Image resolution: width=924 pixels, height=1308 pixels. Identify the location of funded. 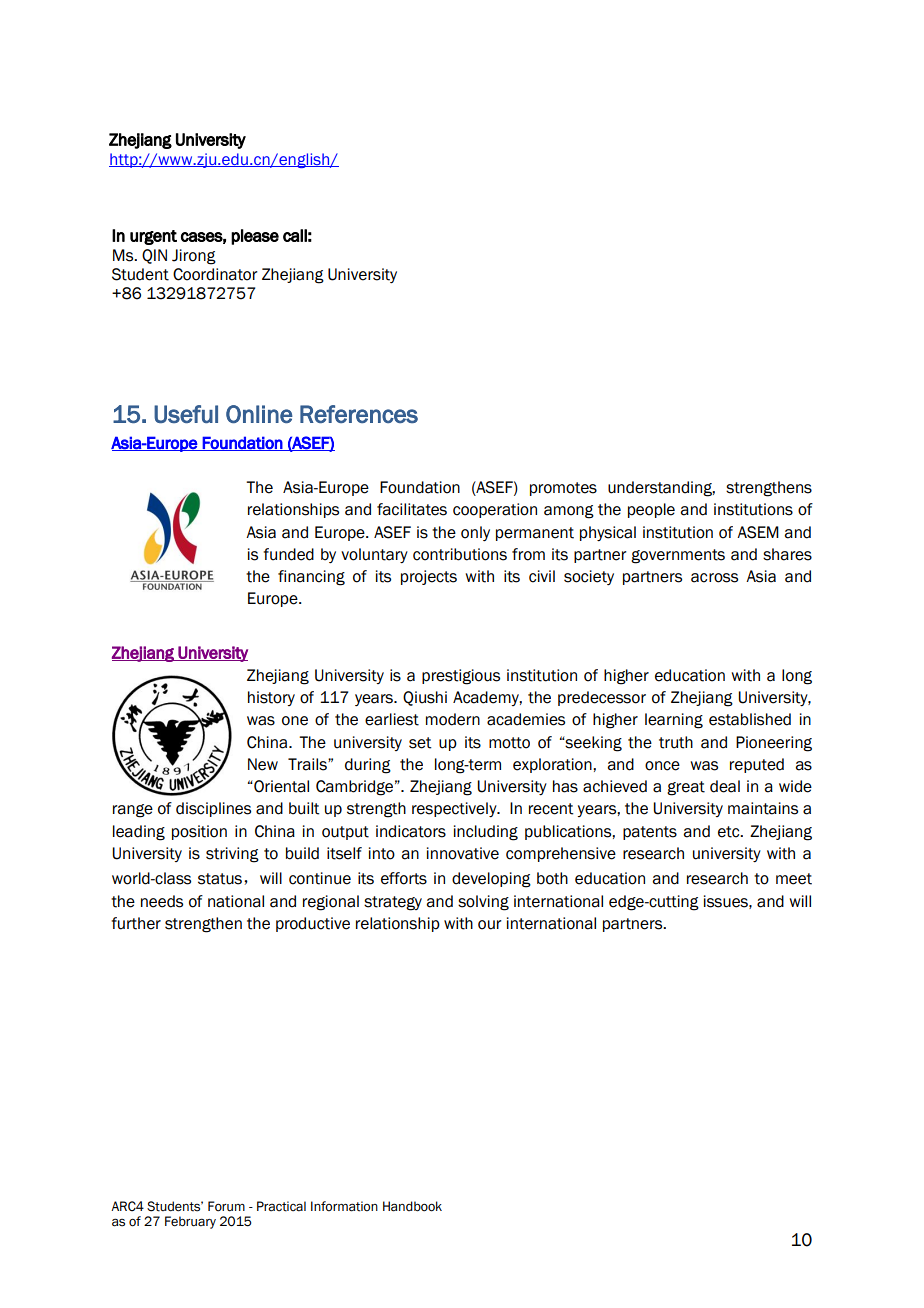
(288, 554).
